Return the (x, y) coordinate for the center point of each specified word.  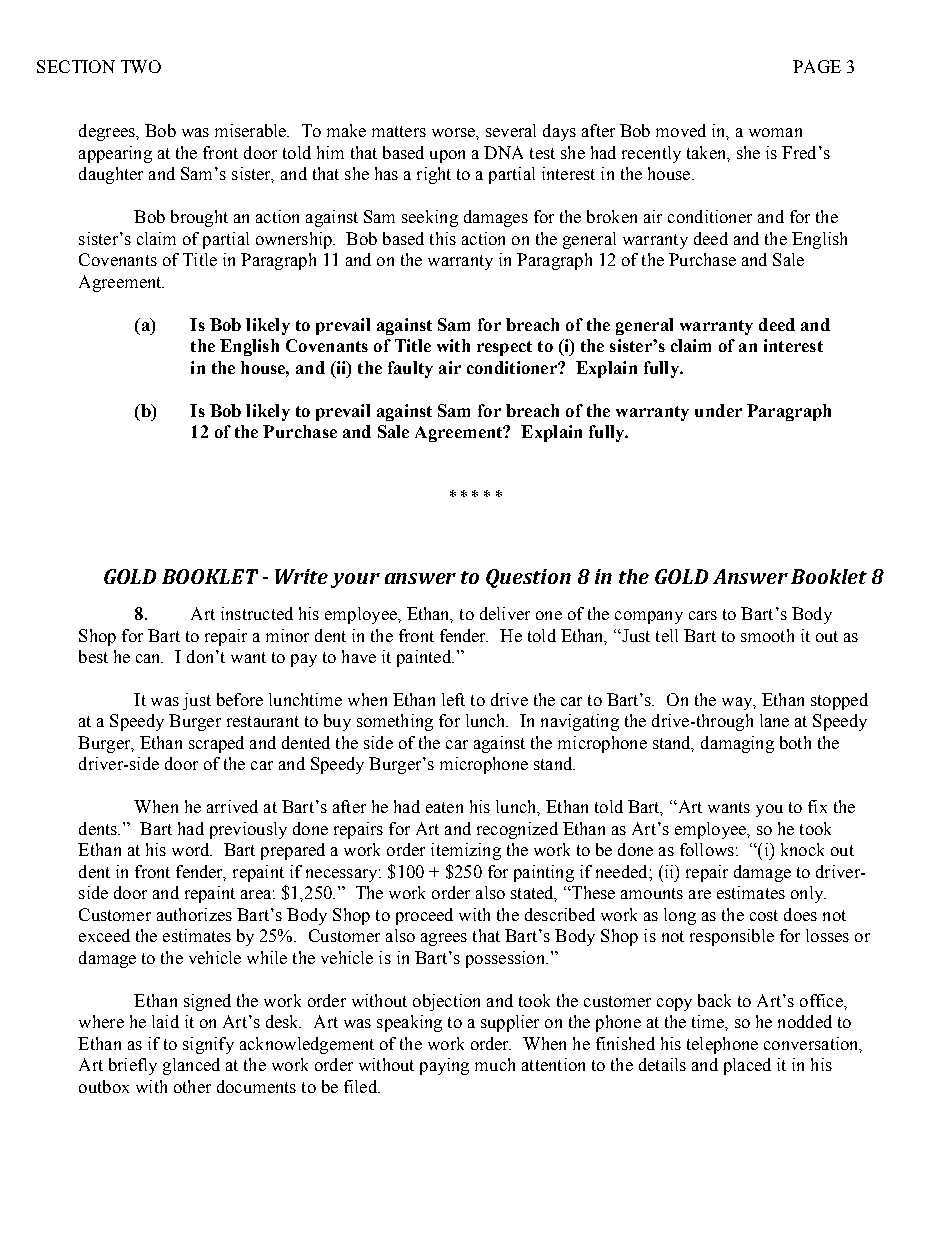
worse (454, 132)
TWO (141, 66)
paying (444, 1066)
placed (747, 1066)
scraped (216, 744)
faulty (410, 369)
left (453, 699)
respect (504, 348)
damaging (737, 744)
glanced (191, 1066)
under (718, 410)
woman (775, 132)
